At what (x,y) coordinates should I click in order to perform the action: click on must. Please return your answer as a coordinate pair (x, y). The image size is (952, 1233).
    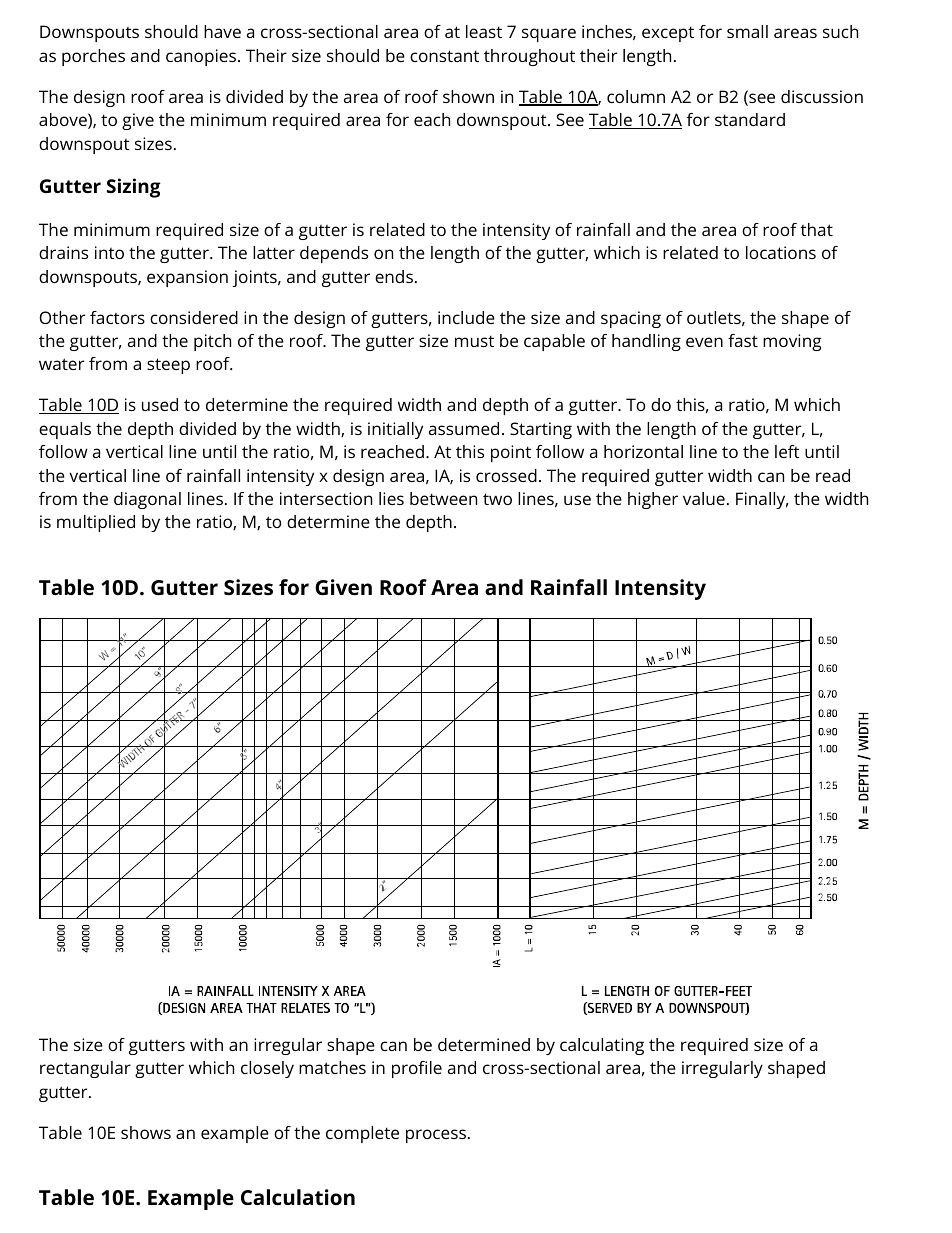
    Looking at the image, I should click on (474, 341).
